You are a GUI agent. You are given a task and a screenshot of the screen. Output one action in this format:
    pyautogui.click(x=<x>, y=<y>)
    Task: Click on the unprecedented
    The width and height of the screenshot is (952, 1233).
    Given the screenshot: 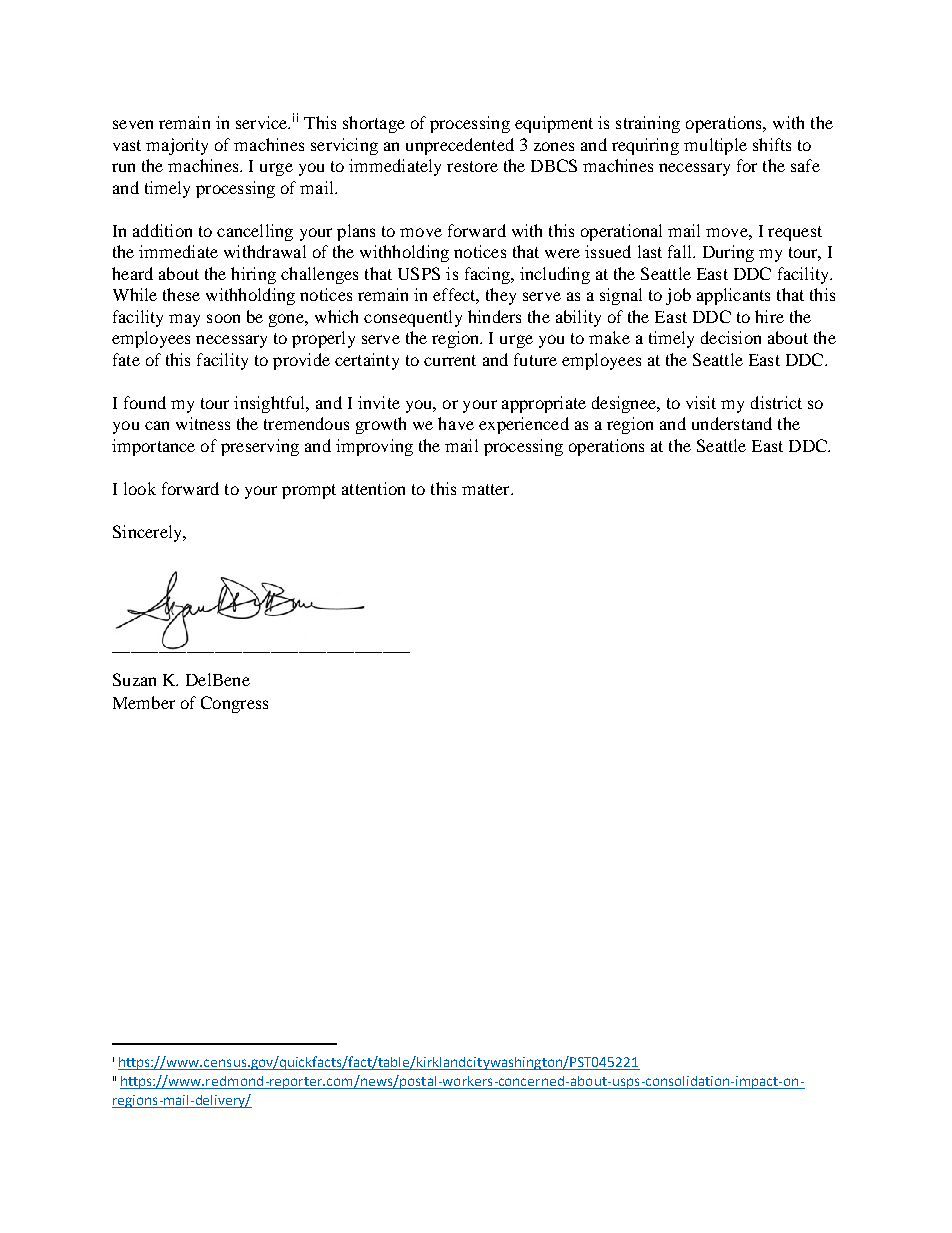 What is the action you would take?
    pyautogui.click(x=460, y=146)
